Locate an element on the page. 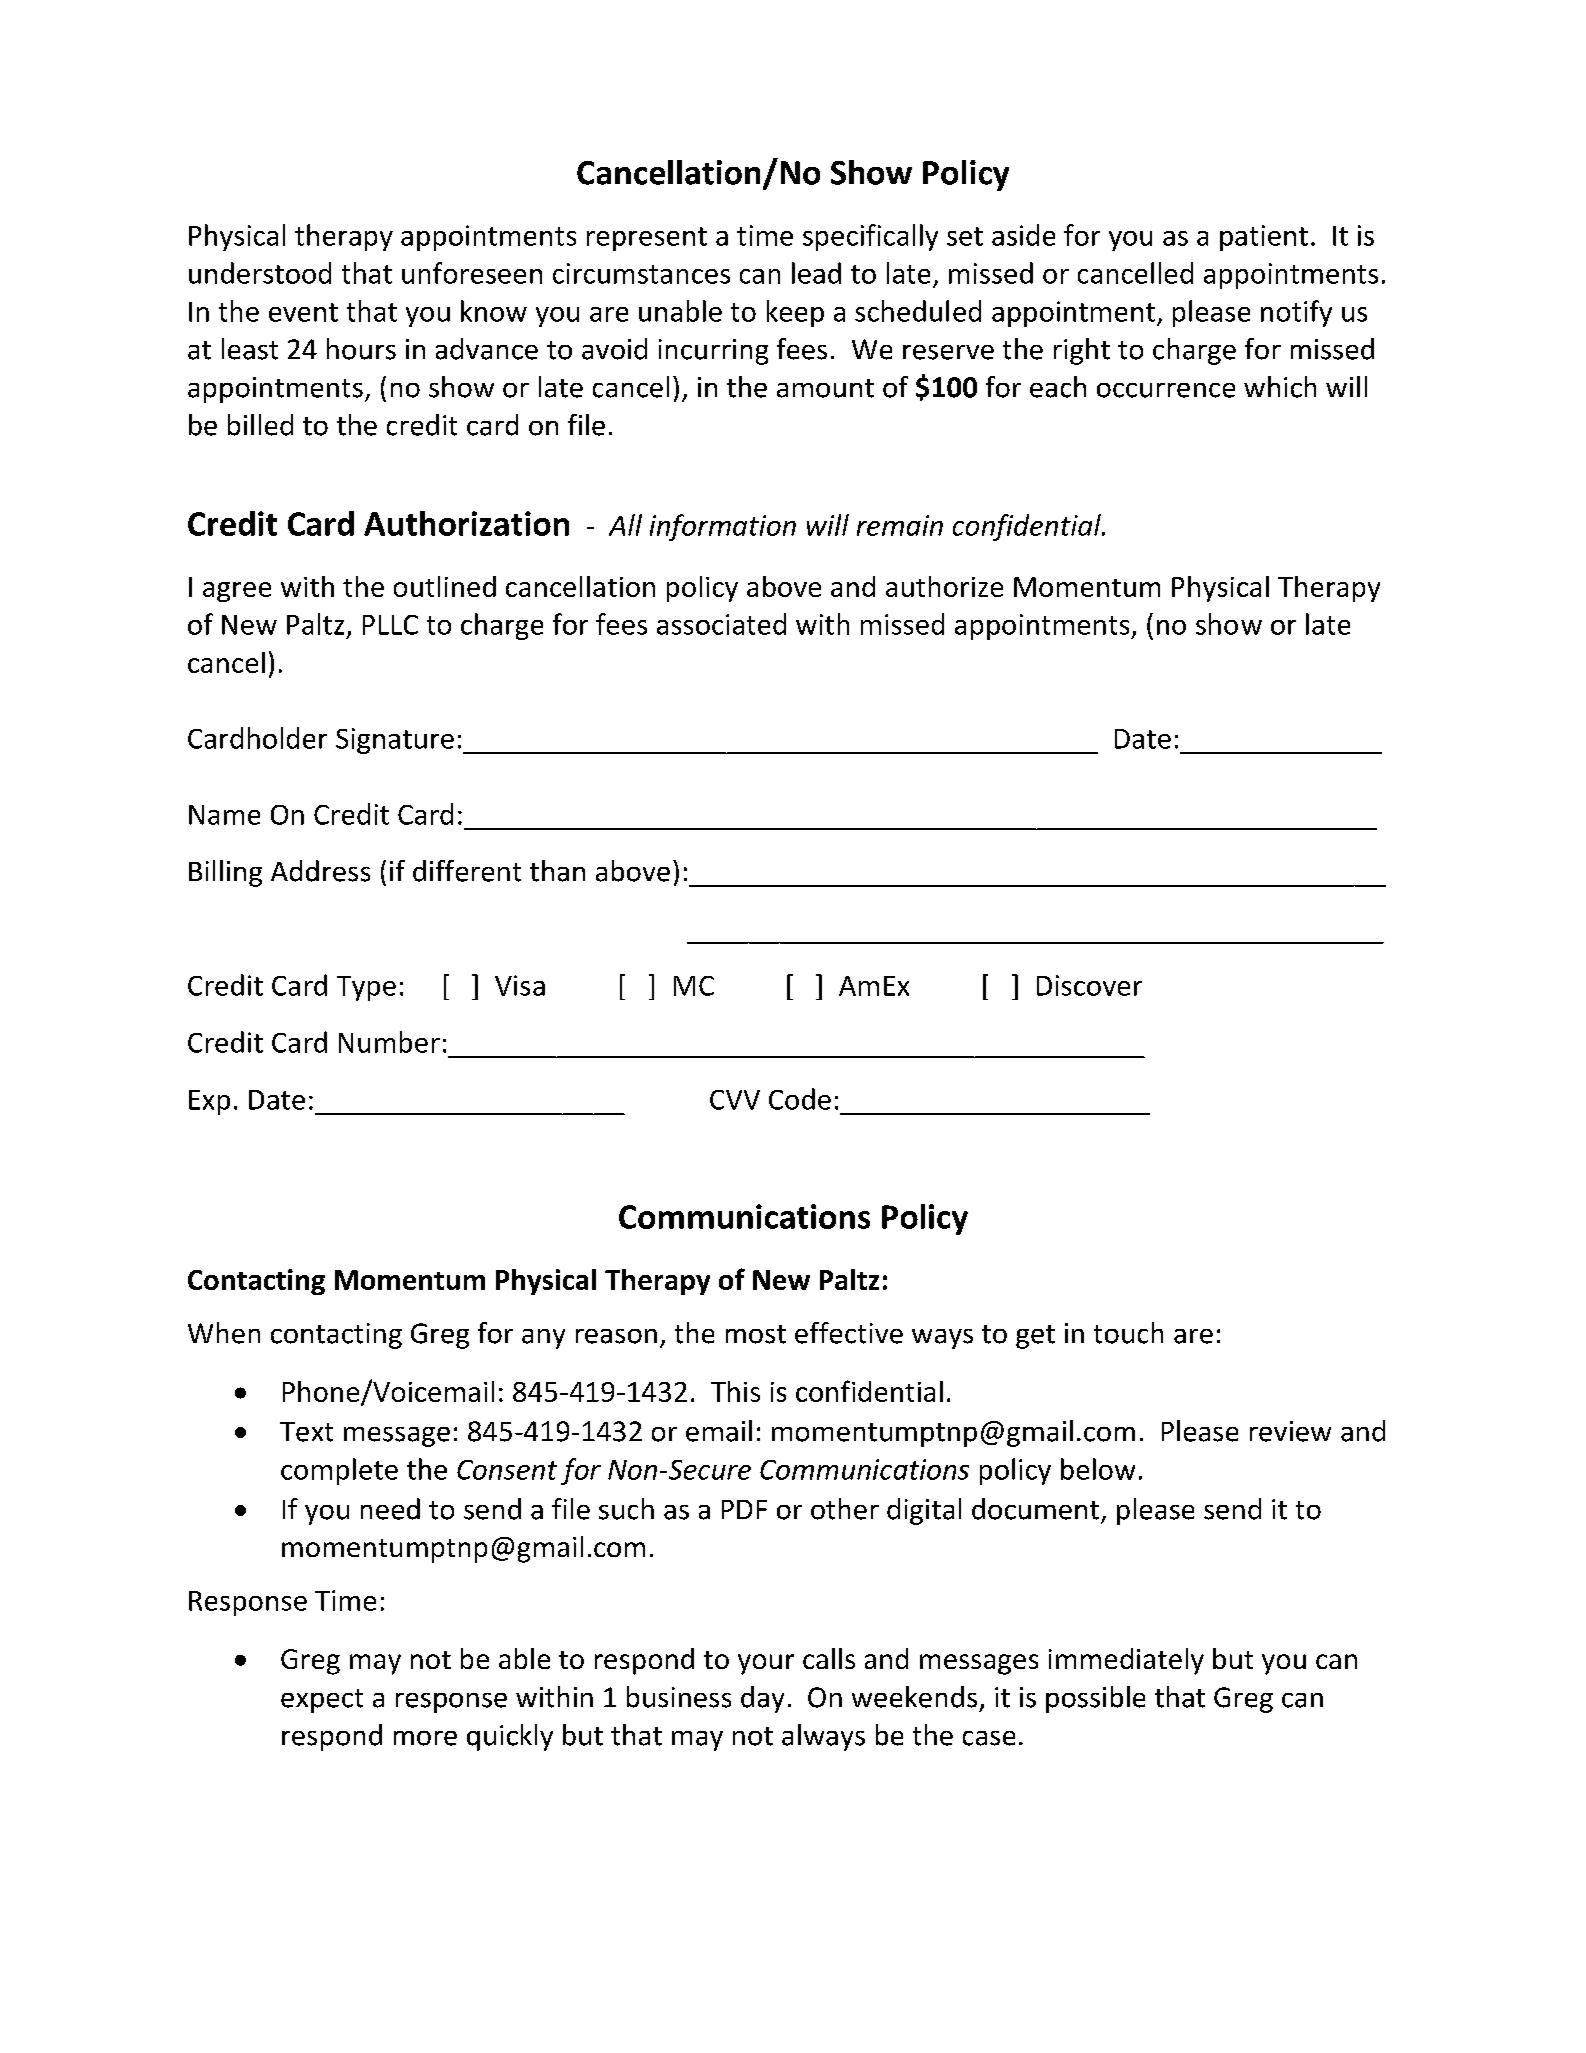 This image has height=2053, width=1586. patient is located at coordinates (1264, 238).
